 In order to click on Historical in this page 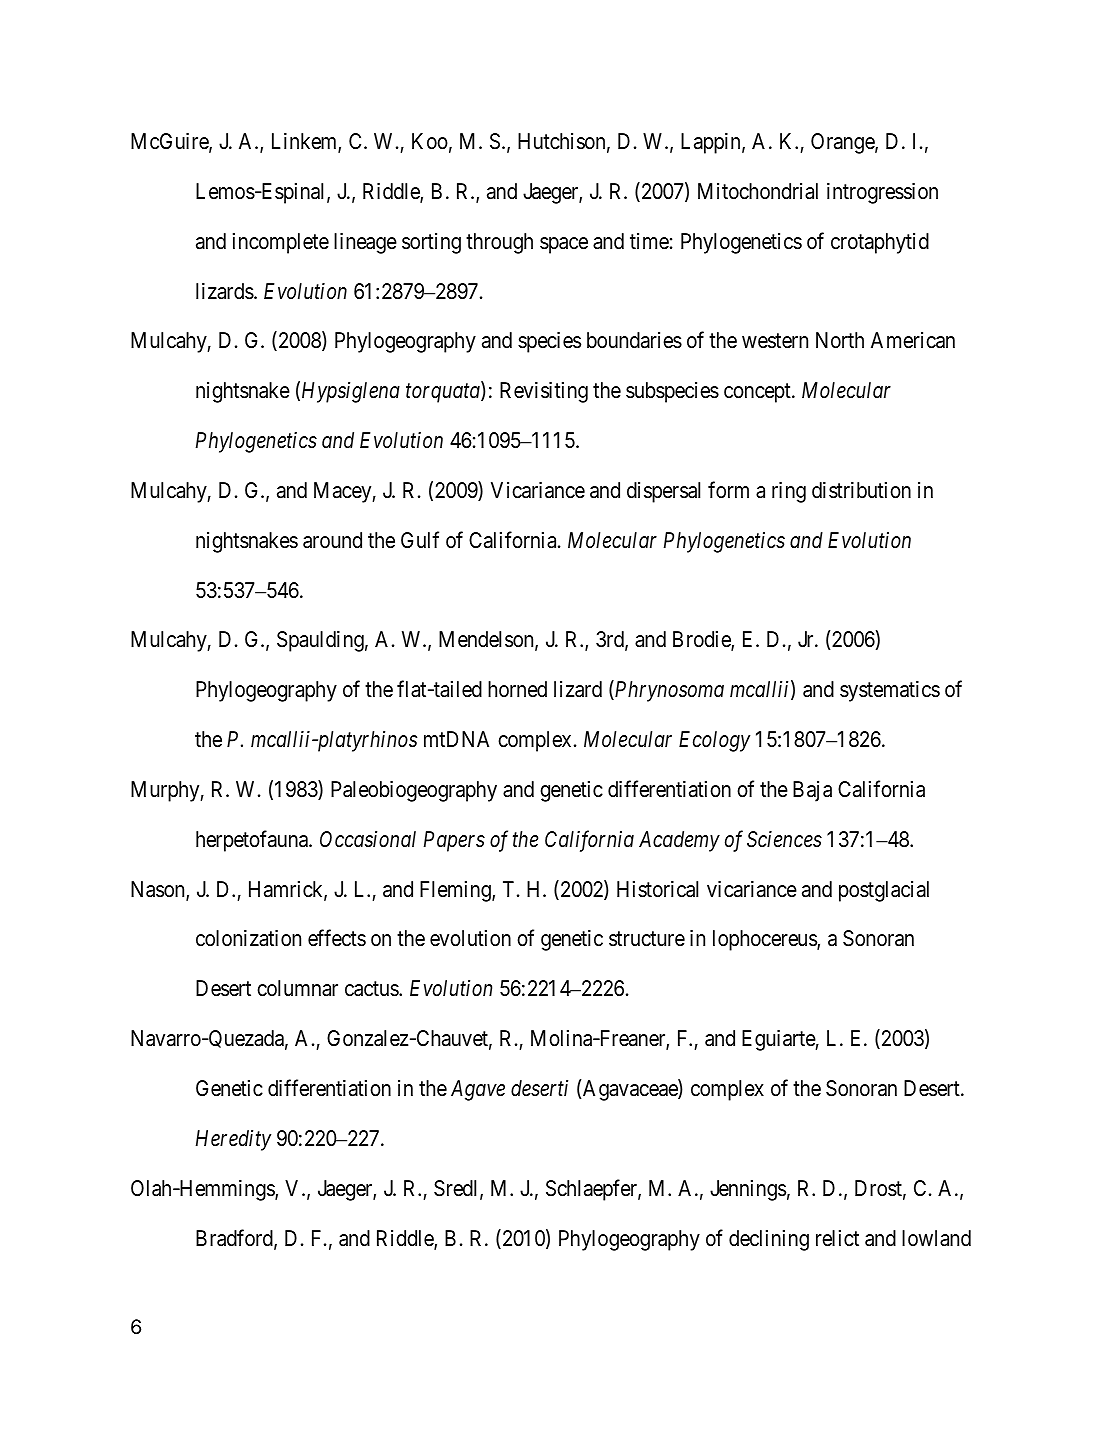, I will do `click(657, 889)`.
